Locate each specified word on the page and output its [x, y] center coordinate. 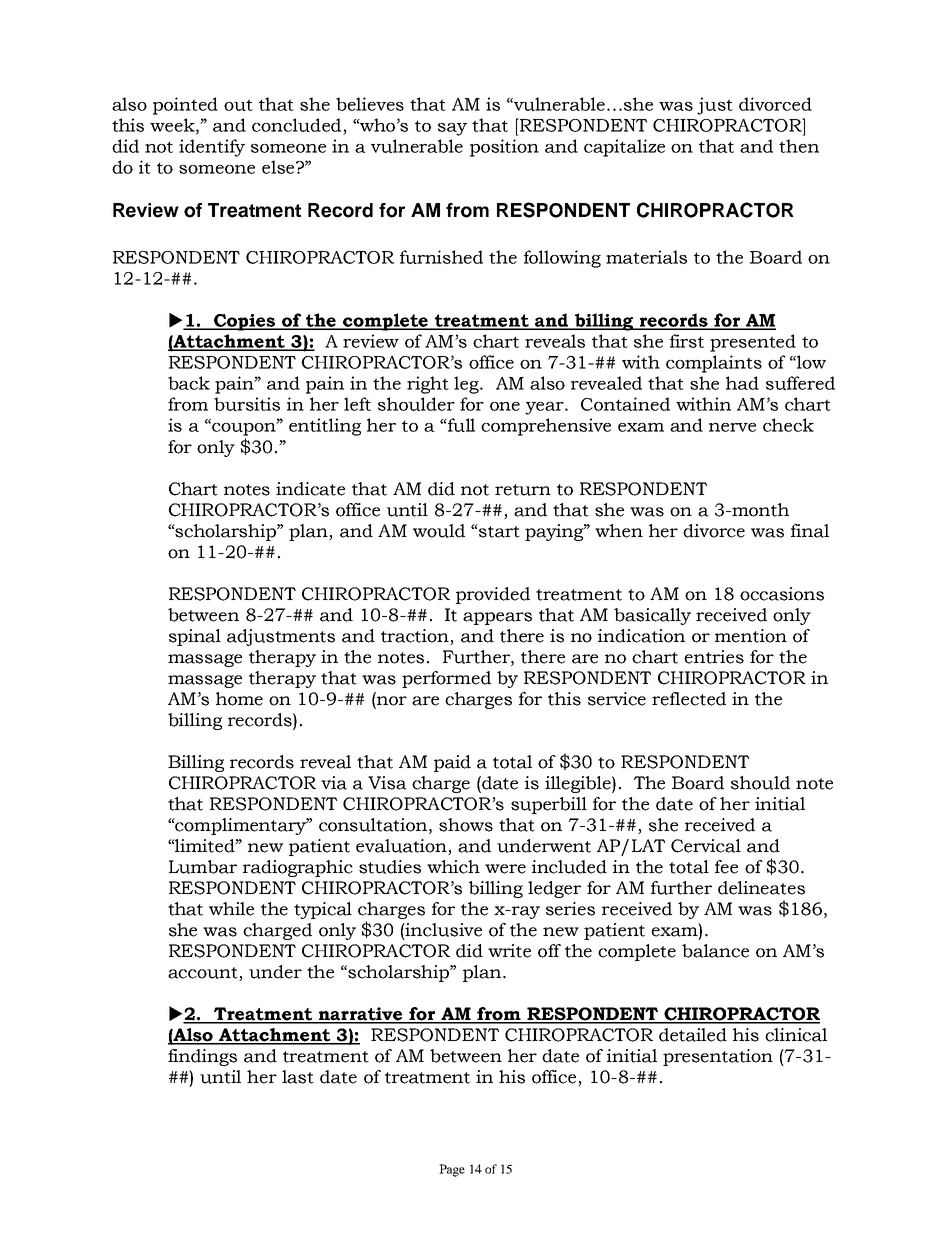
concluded [296, 125]
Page [452, 1170]
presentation [718, 1057]
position [504, 148]
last [298, 1077]
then [799, 146]
